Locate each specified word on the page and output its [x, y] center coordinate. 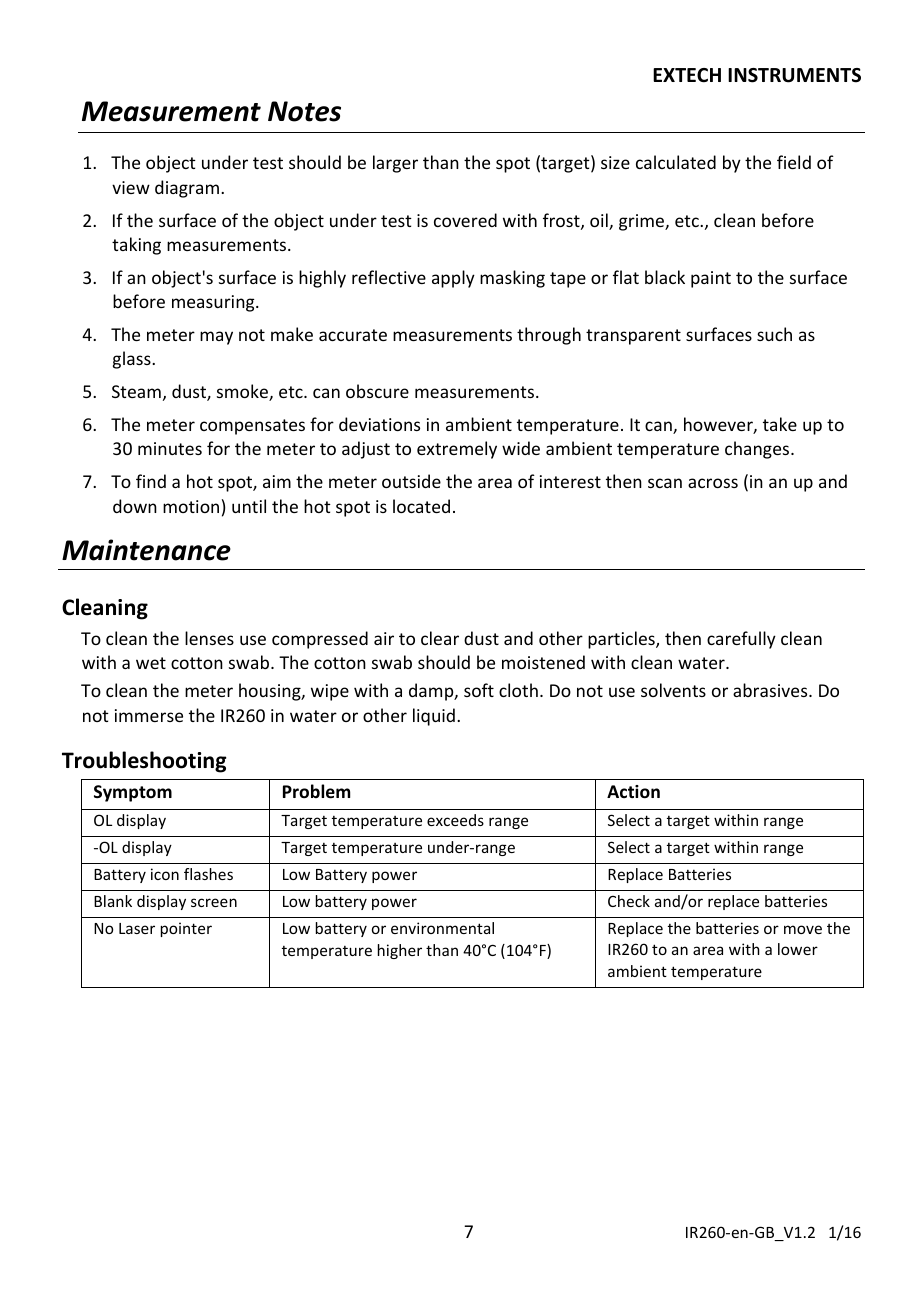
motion [191, 506]
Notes [304, 111]
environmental [442, 928]
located [421, 506]
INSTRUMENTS [794, 75]
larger [395, 164]
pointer [186, 929]
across [713, 483]
